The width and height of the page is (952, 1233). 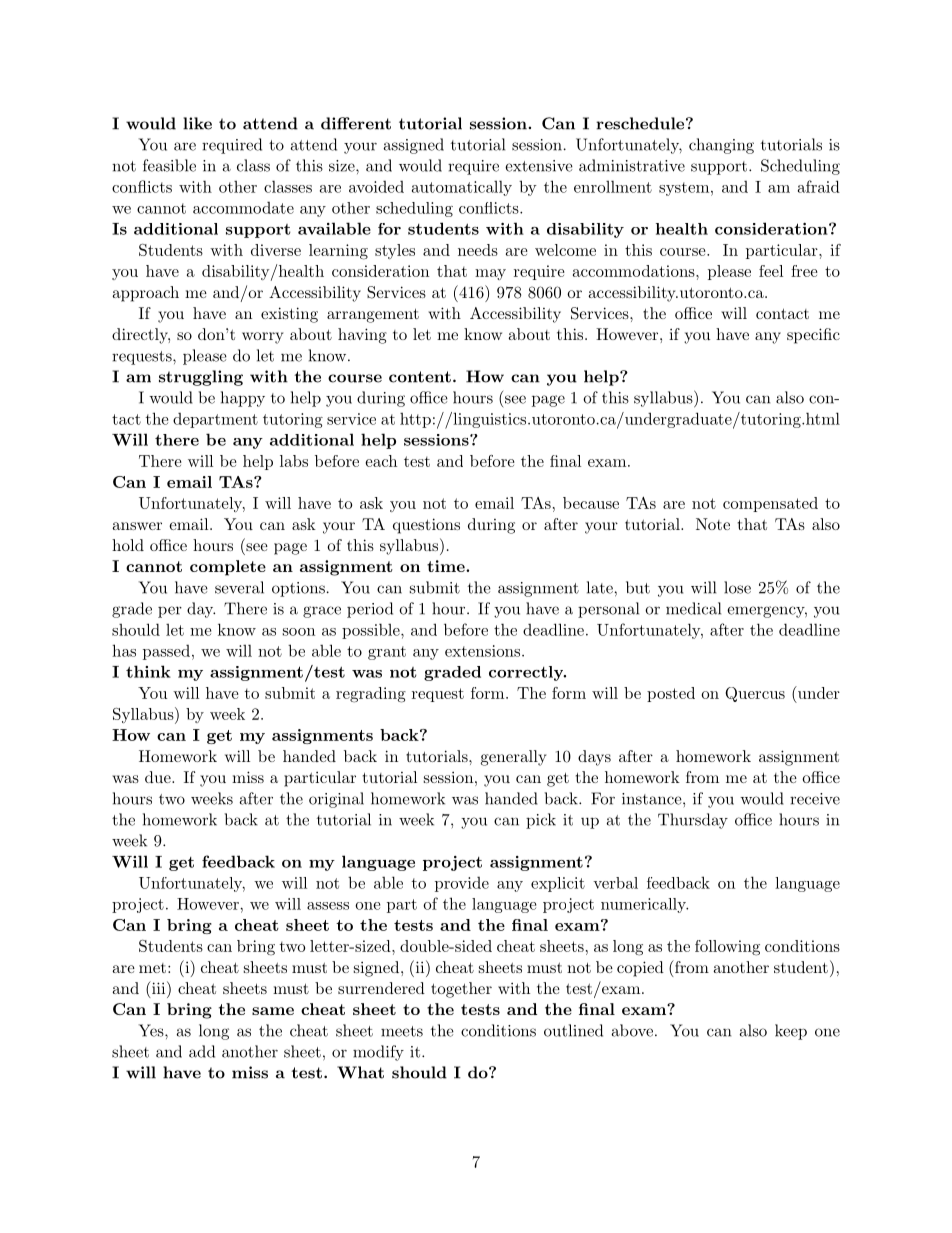 What do you see at coordinates (239, 587) in the page?
I see `several` at bounding box center [239, 587].
